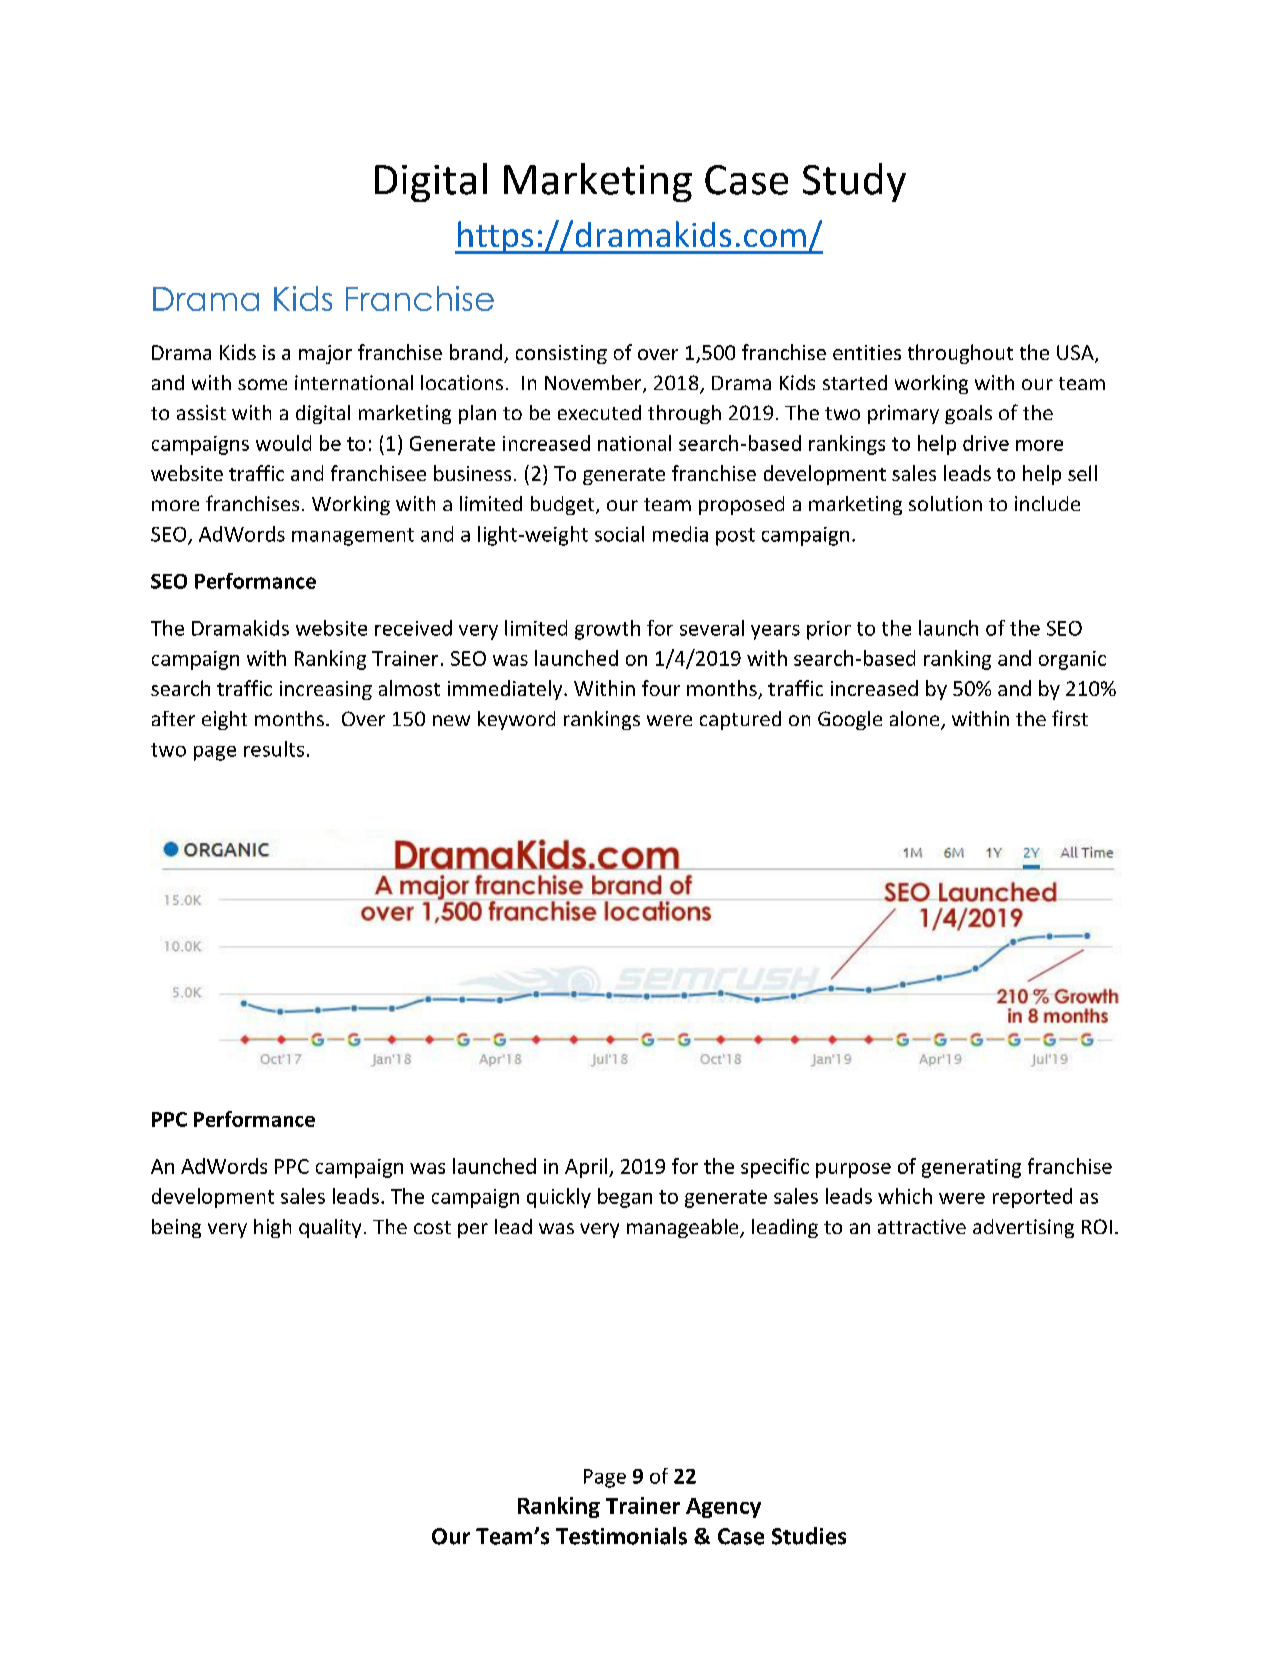 The height and width of the screenshot is (1654, 1278). I want to click on consisting, so click(561, 354).
